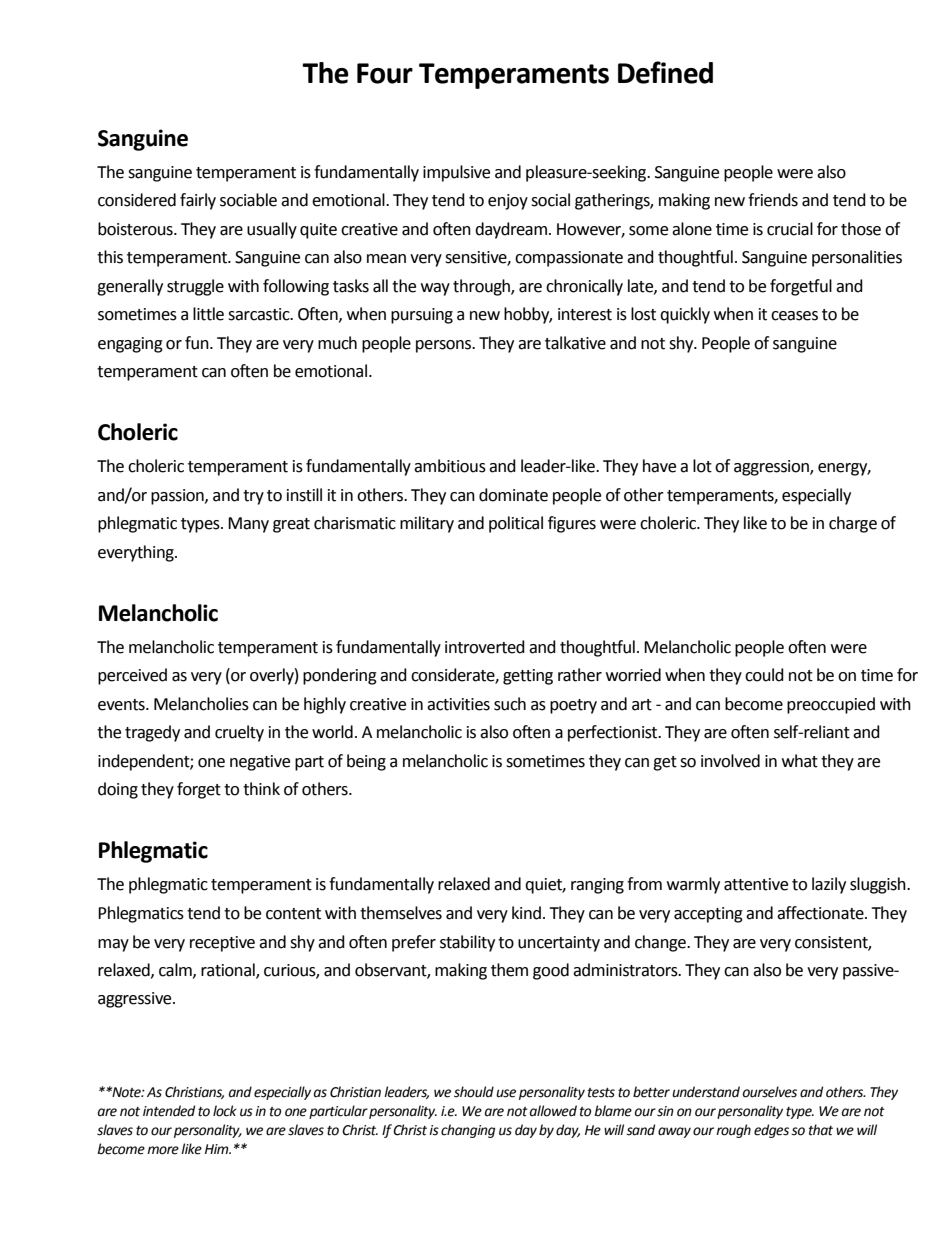 Image resolution: width=952 pixels, height=1233 pixels. What do you see at coordinates (800, 761) in the screenshot?
I see `what` at bounding box center [800, 761].
